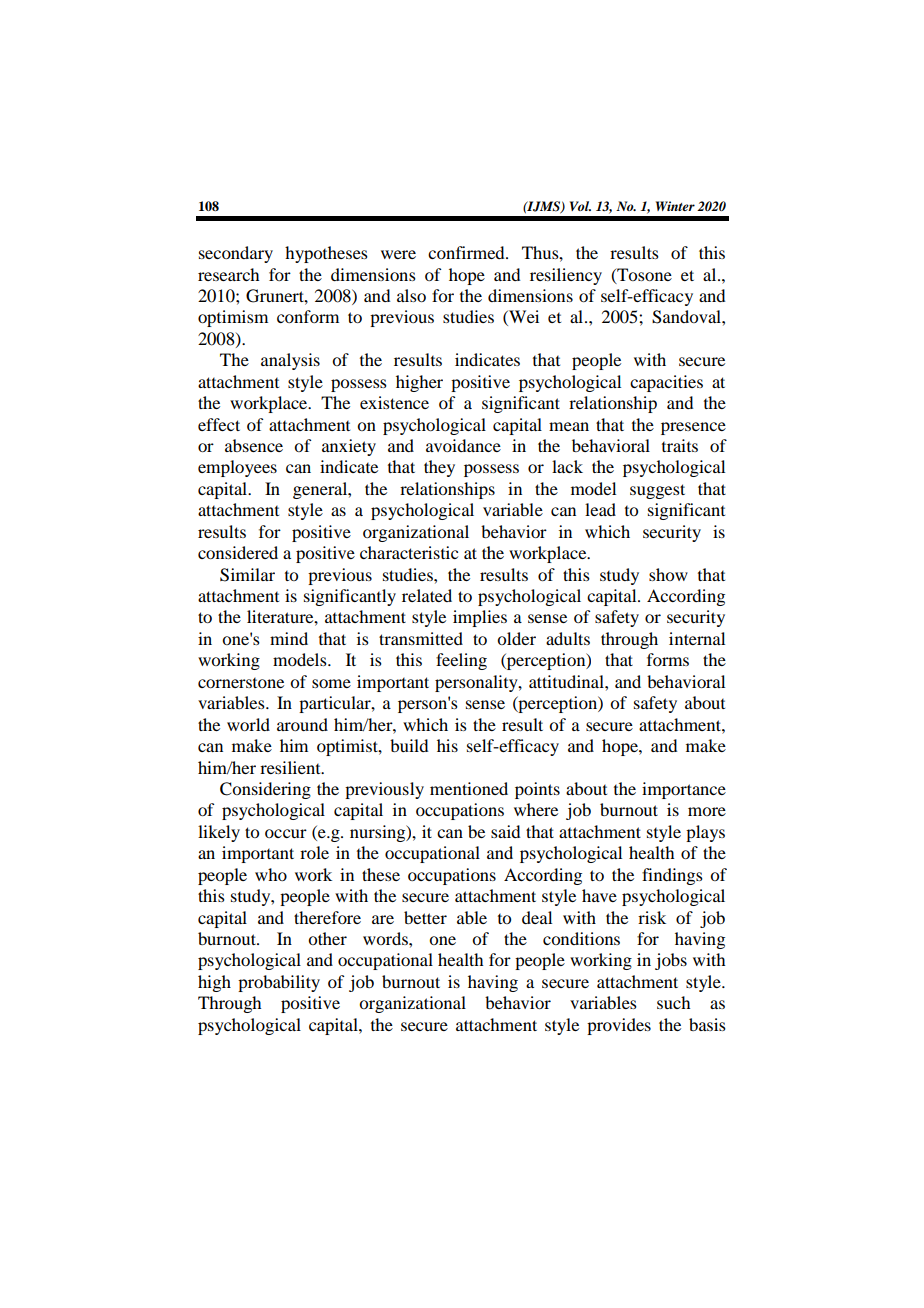 This screenshot has width=924, height=1308. I want to click on they, so click(439, 468).
